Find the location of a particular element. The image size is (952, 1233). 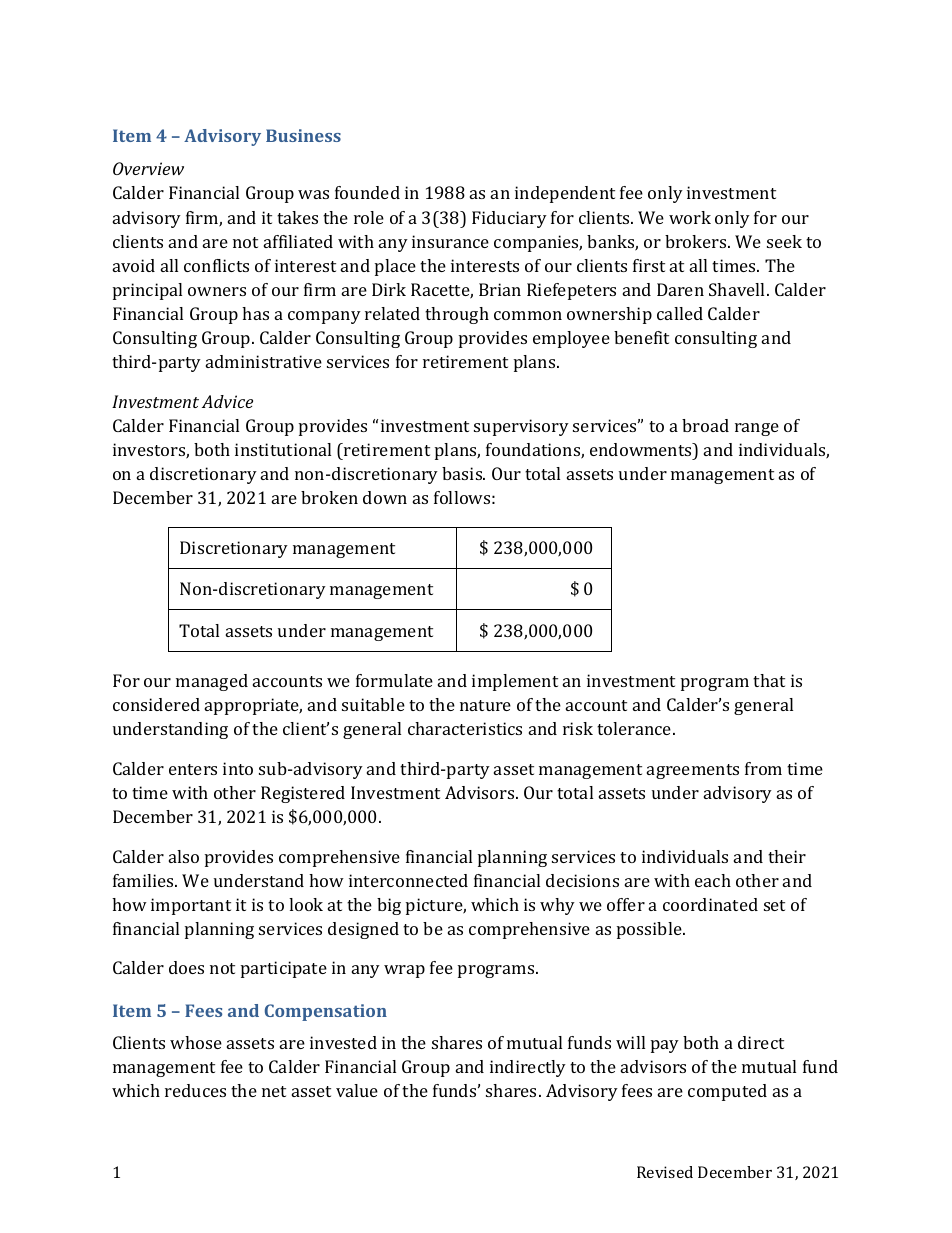

Fiduciary is located at coordinates (509, 219).
